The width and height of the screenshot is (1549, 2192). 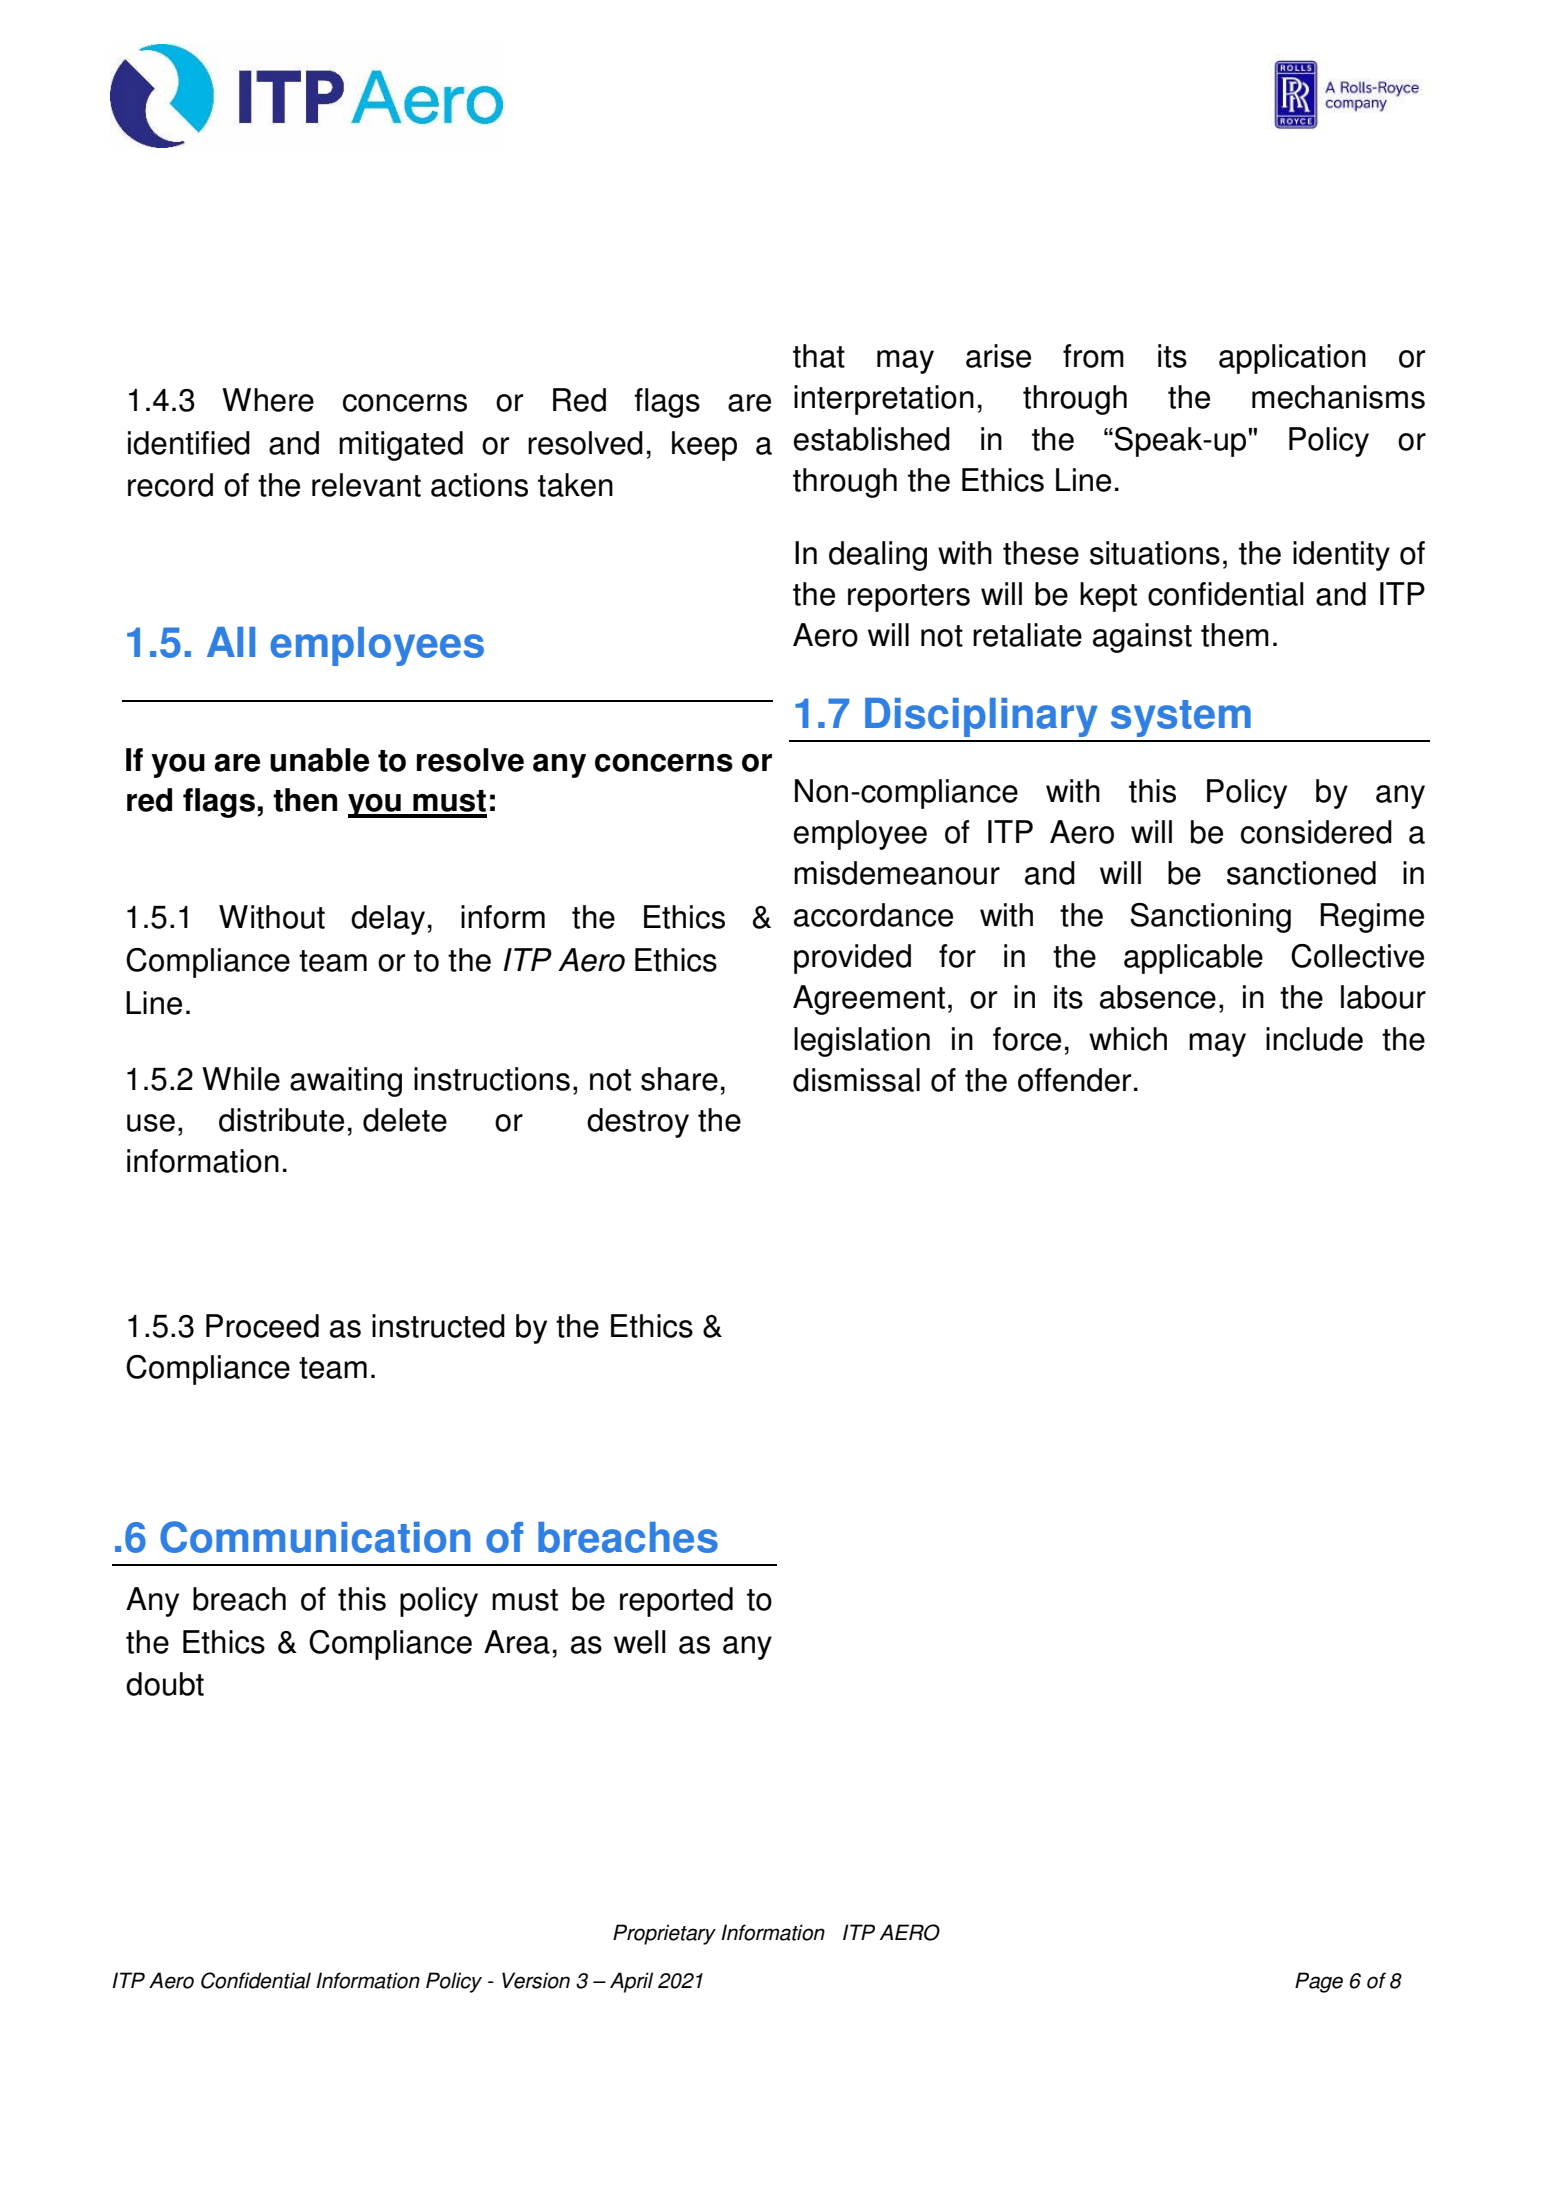 I want to click on Proceed, so click(x=262, y=1326).
